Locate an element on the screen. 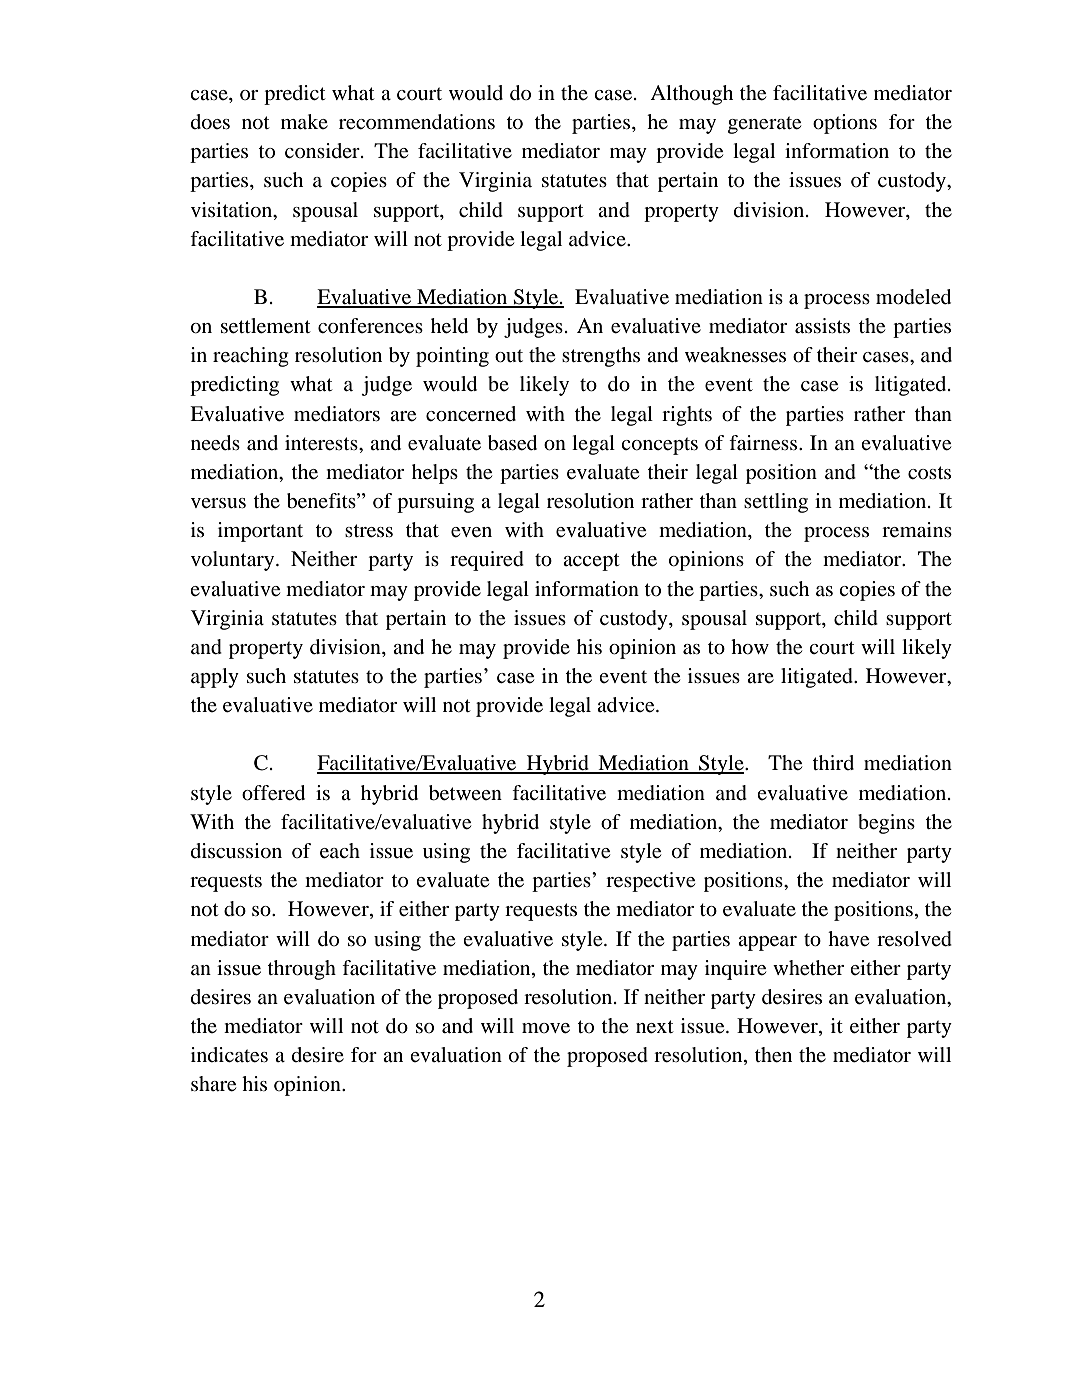 The height and width of the screenshot is (1397, 1079). accept is located at coordinates (591, 562).
